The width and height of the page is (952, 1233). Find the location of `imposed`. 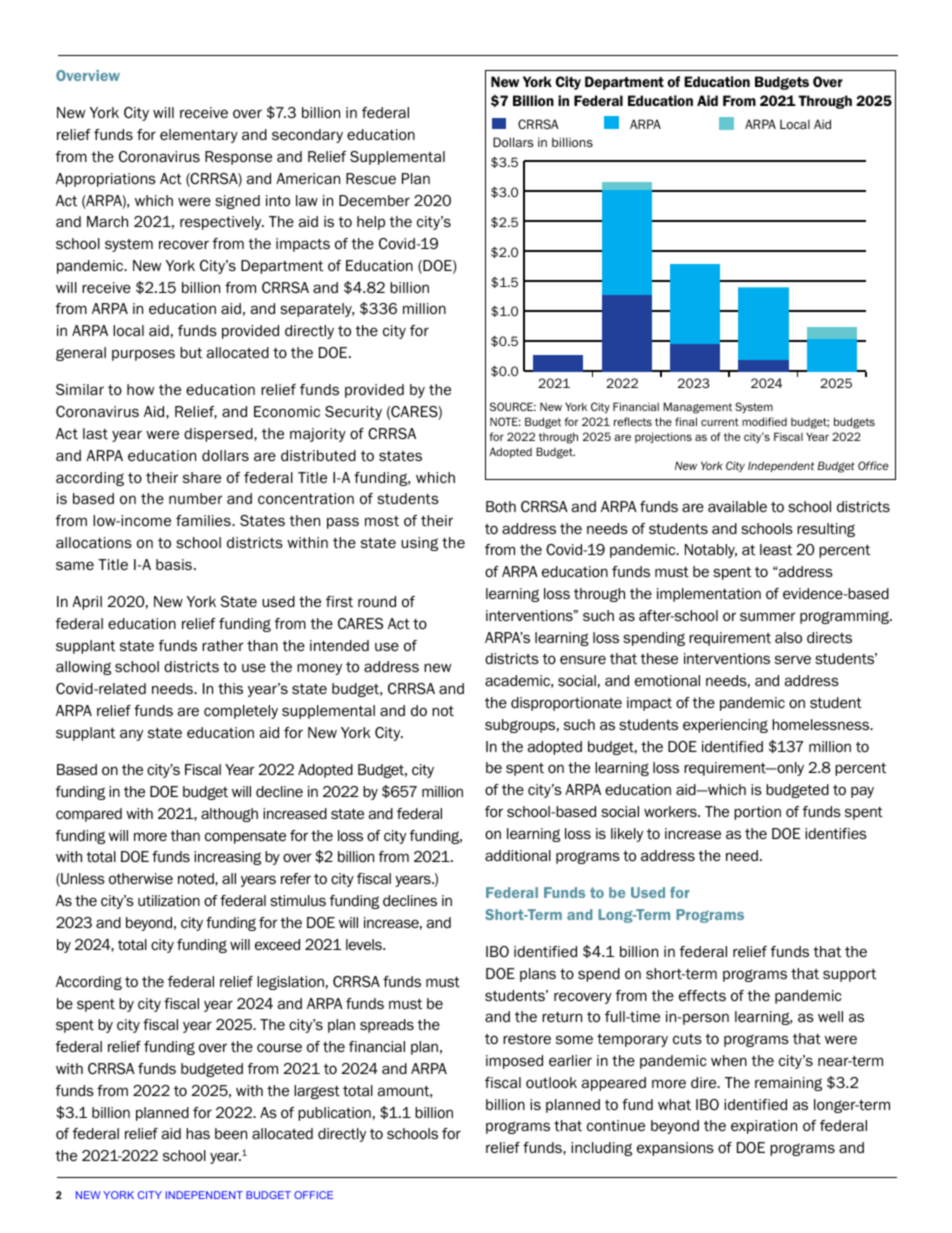

imposed is located at coordinates (514, 1062).
